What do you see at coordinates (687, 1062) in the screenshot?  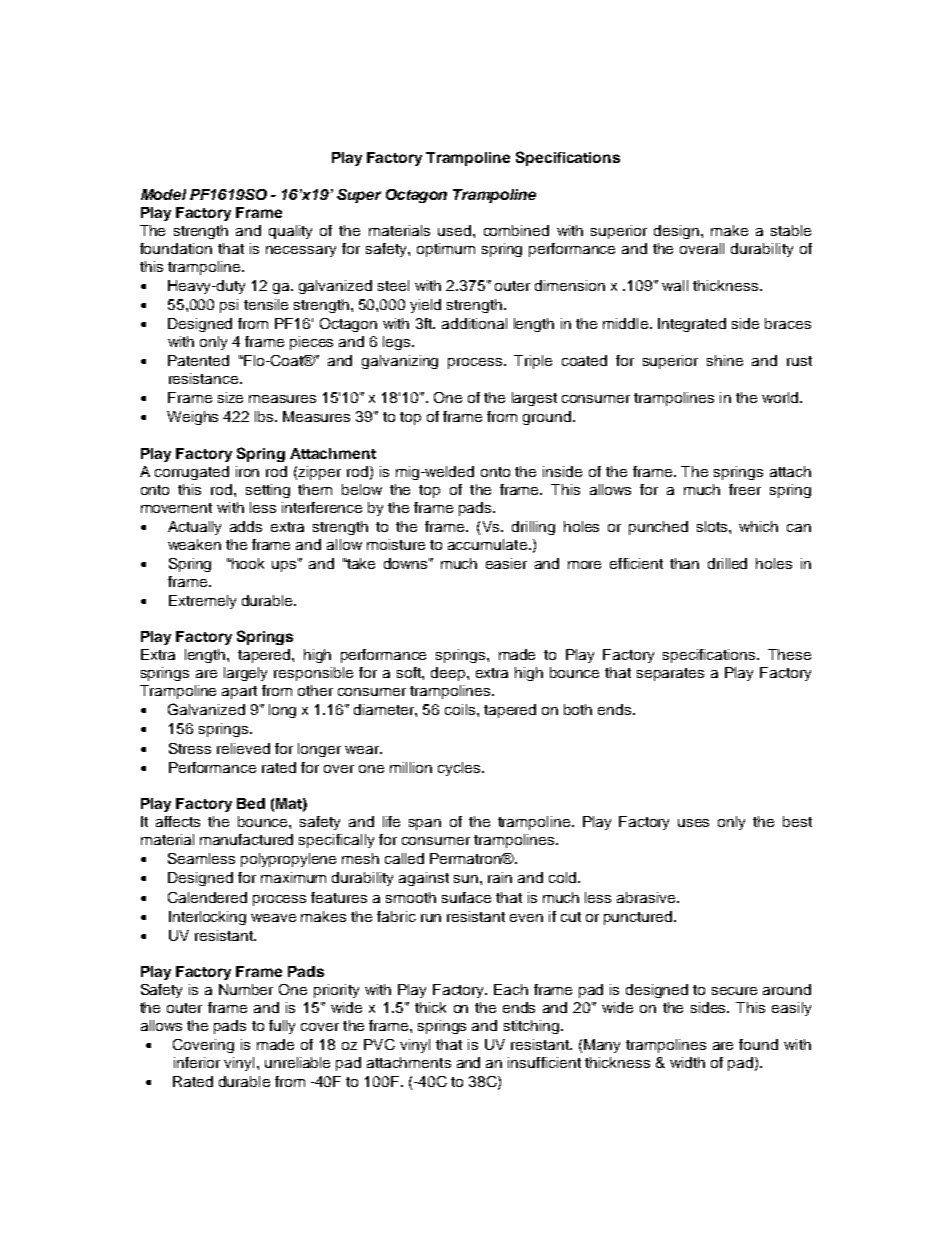 I see `width` at bounding box center [687, 1062].
